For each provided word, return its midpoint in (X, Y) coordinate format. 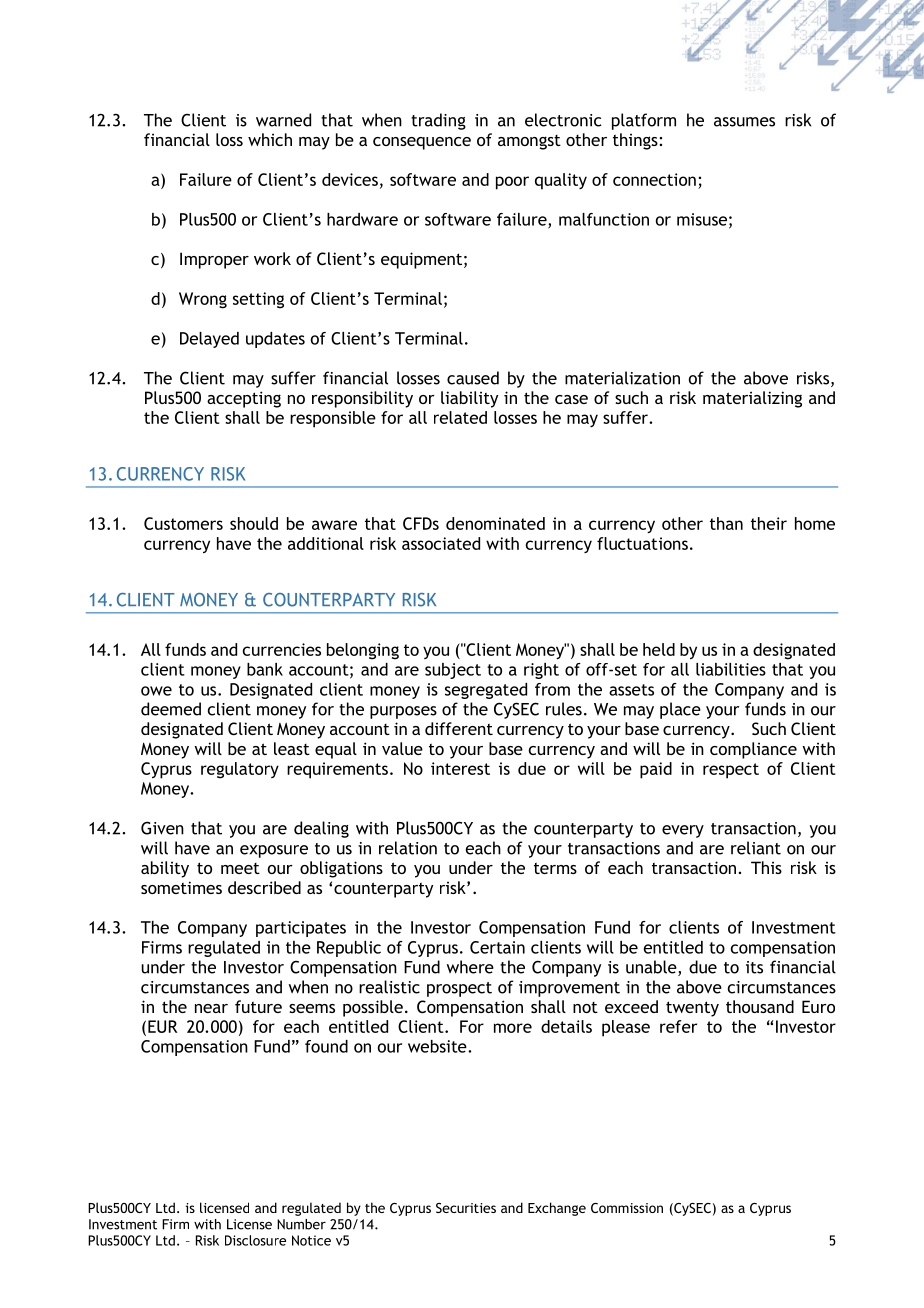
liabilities (731, 669)
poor (512, 183)
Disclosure (255, 1240)
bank (265, 669)
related (460, 417)
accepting (244, 399)
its (754, 967)
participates (301, 929)
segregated (486, 691)
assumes (744, 122)
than (726, 523)
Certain (497, 947)
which (270, 139)
